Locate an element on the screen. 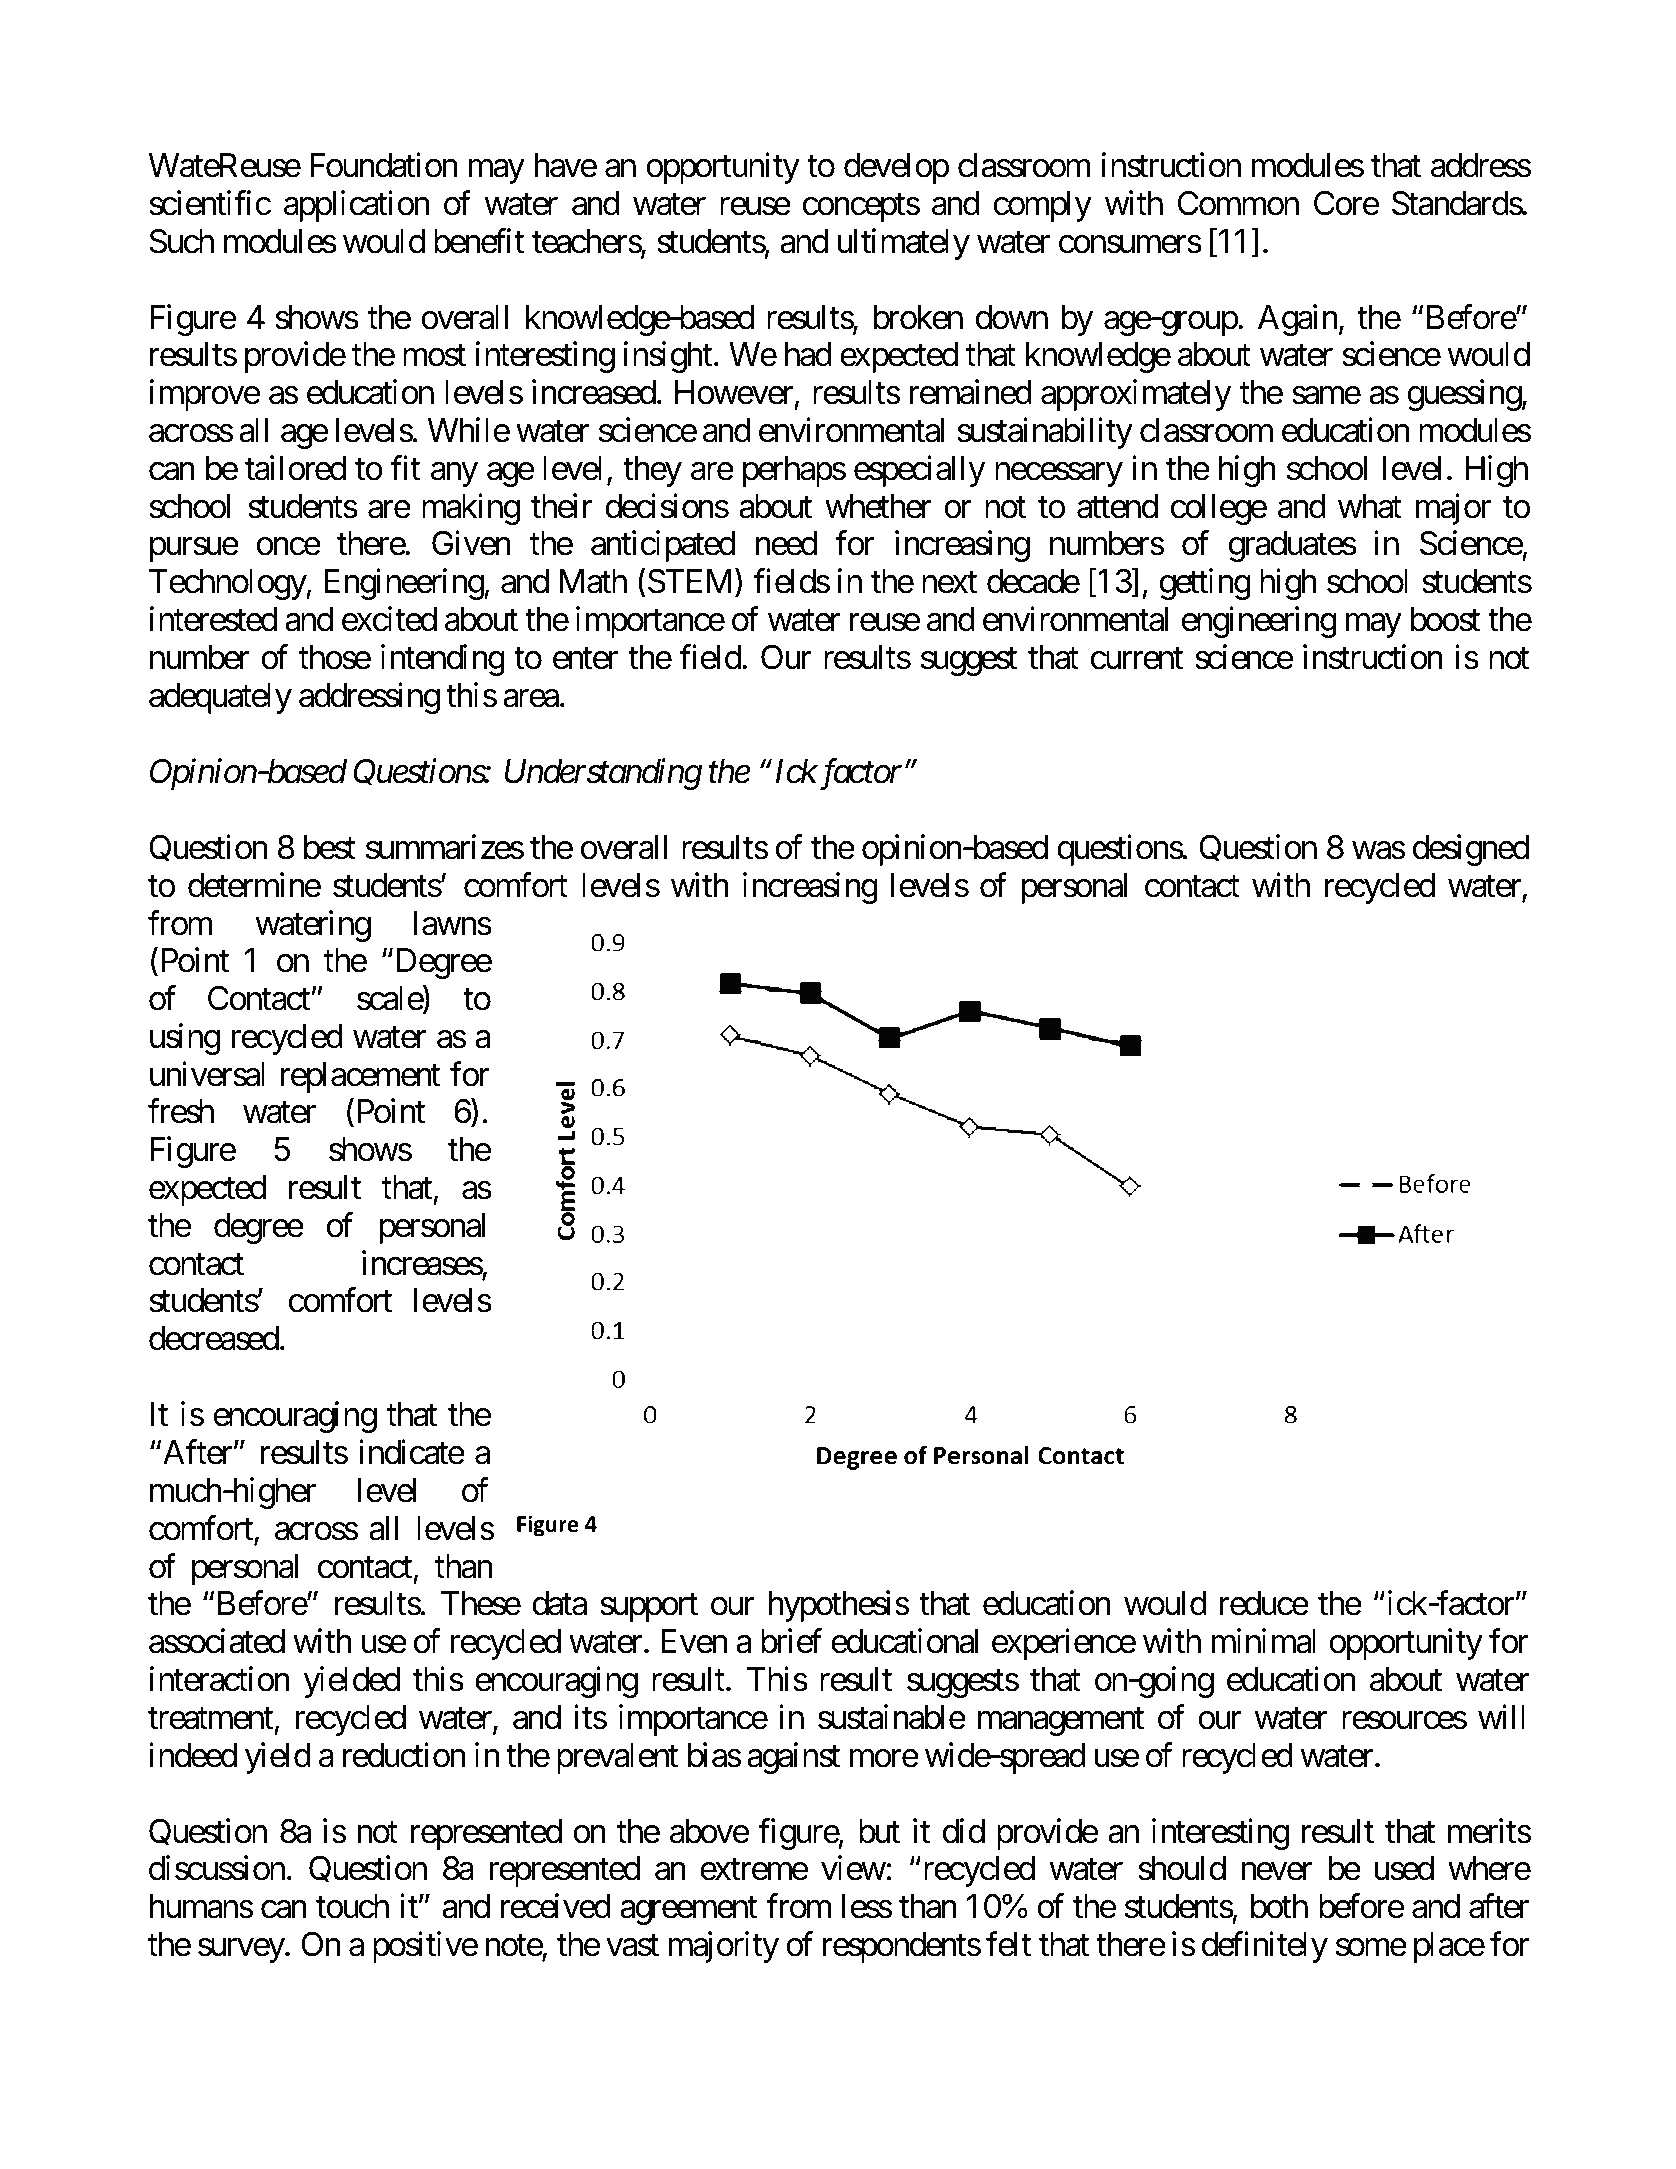  designed is located at coordinates (1471, 850).
